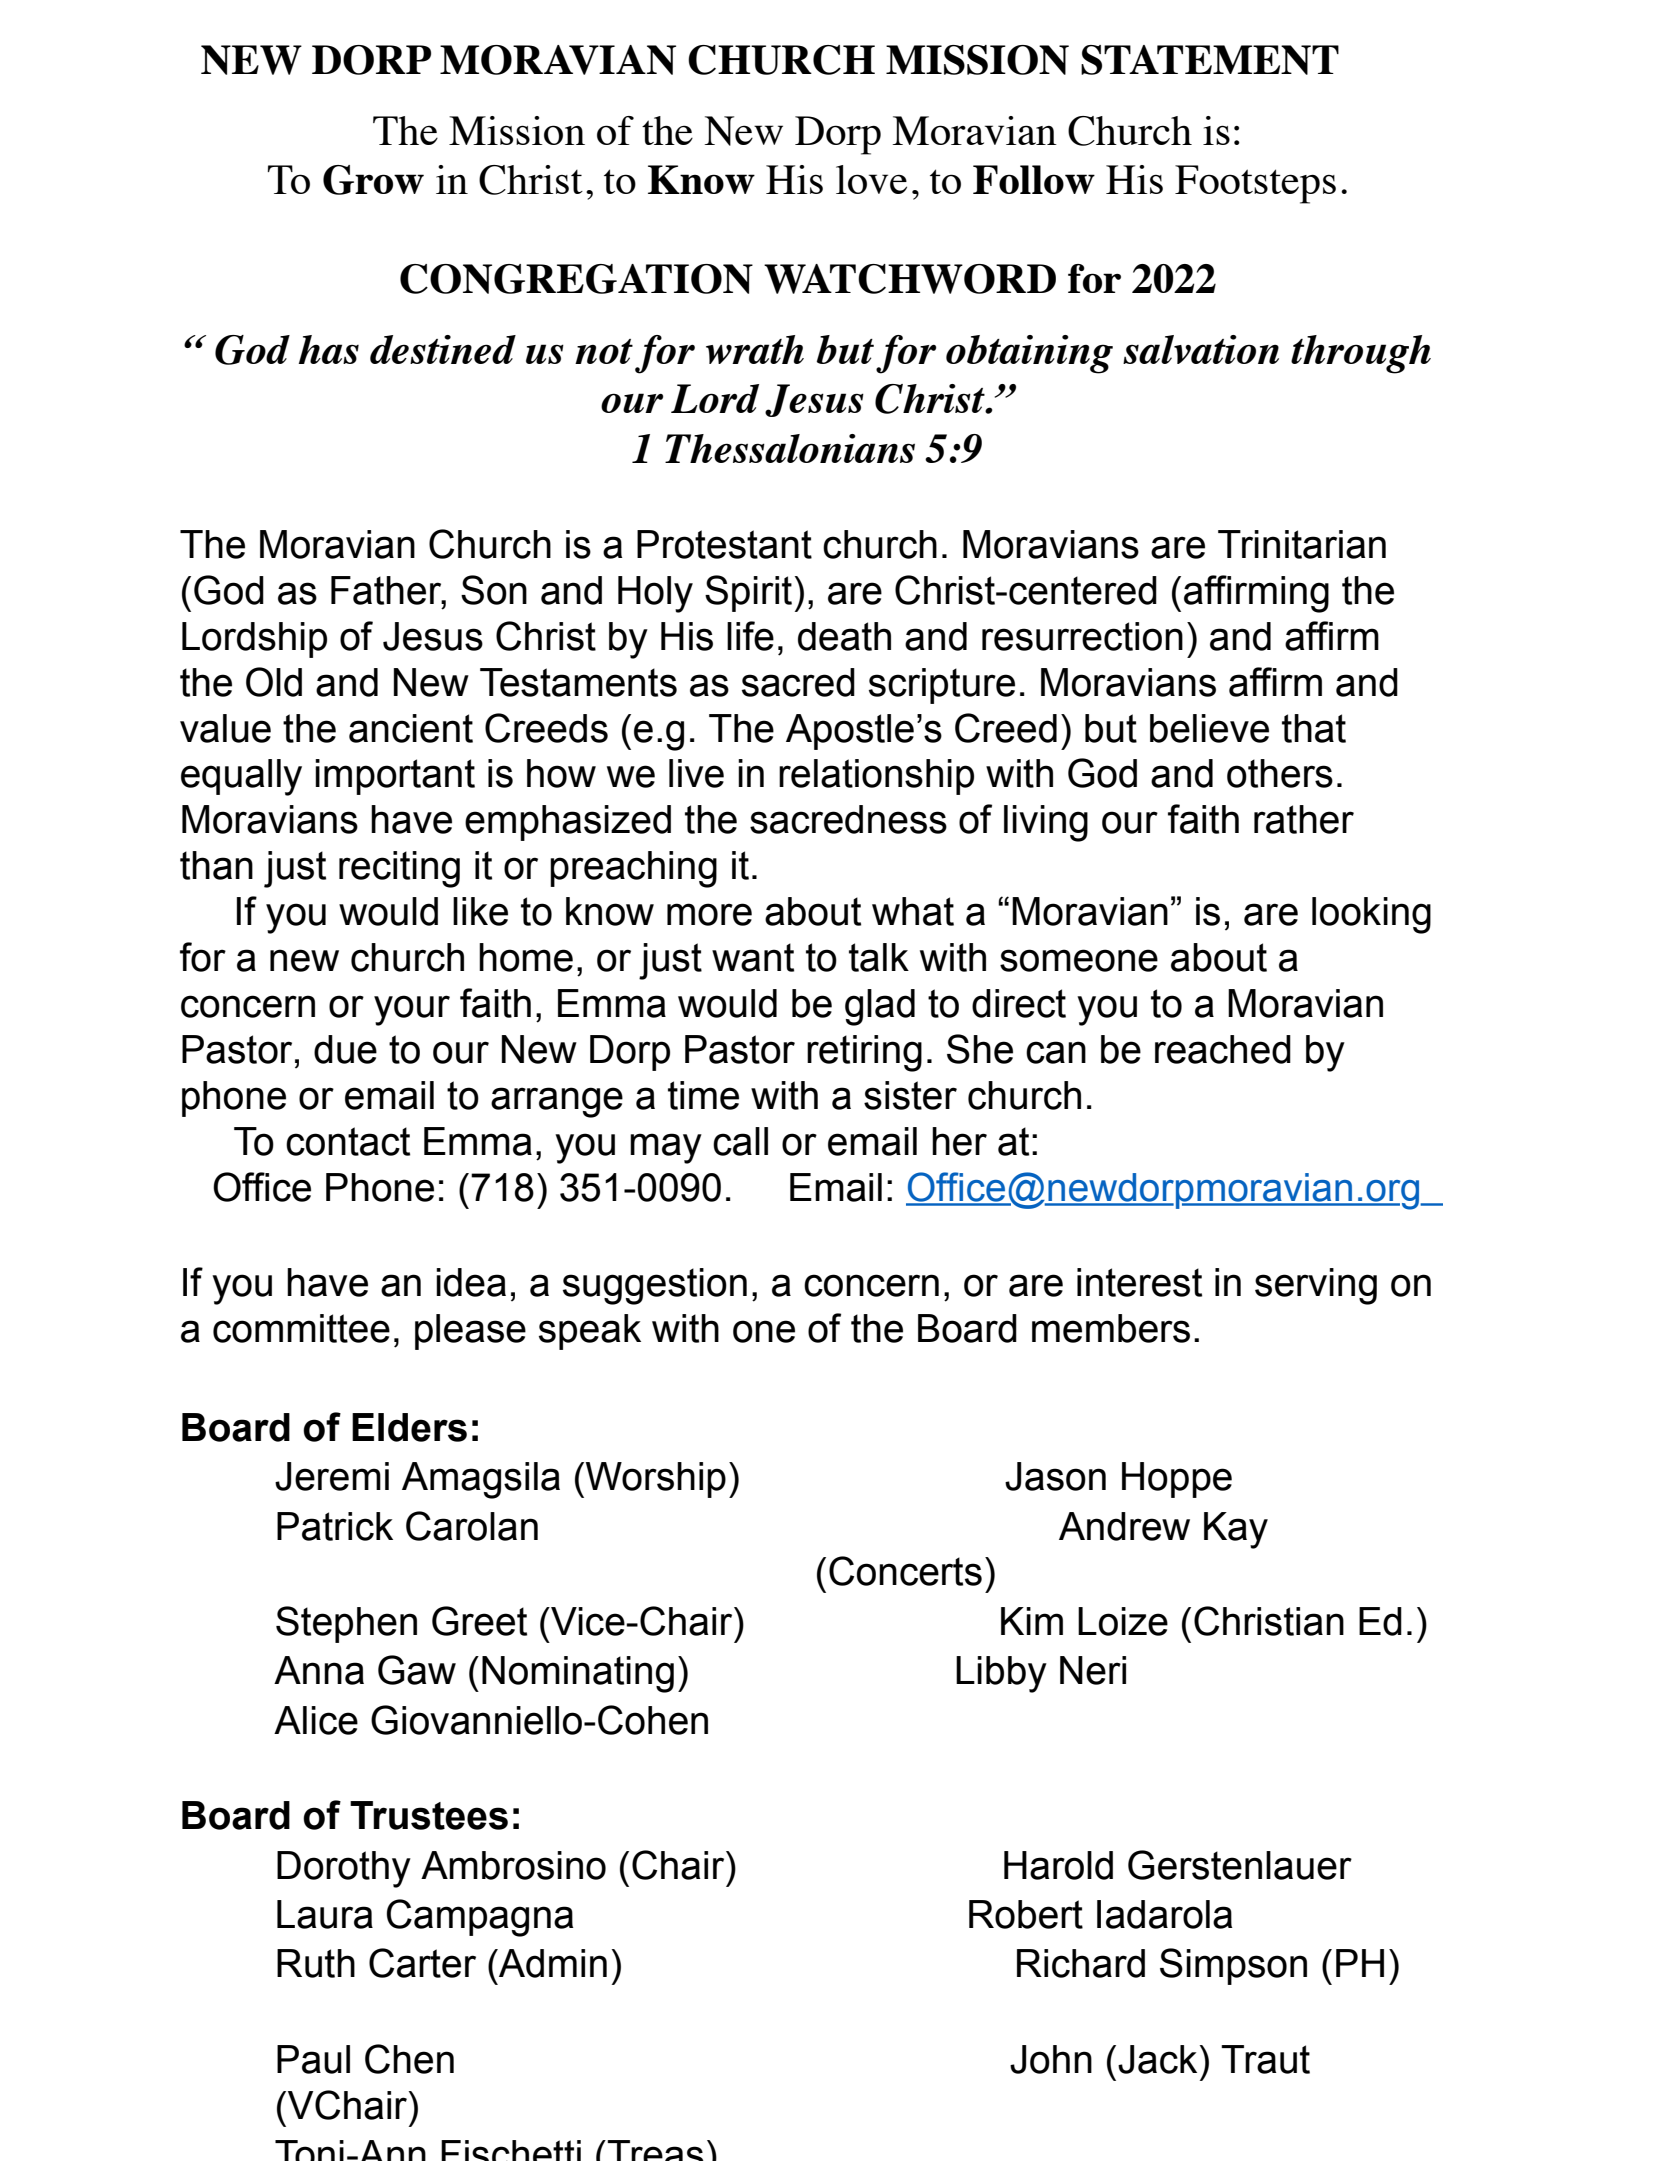 The height and width of the page is (2161, 1670). I want to click on Ruth, so click(316, 1963).
